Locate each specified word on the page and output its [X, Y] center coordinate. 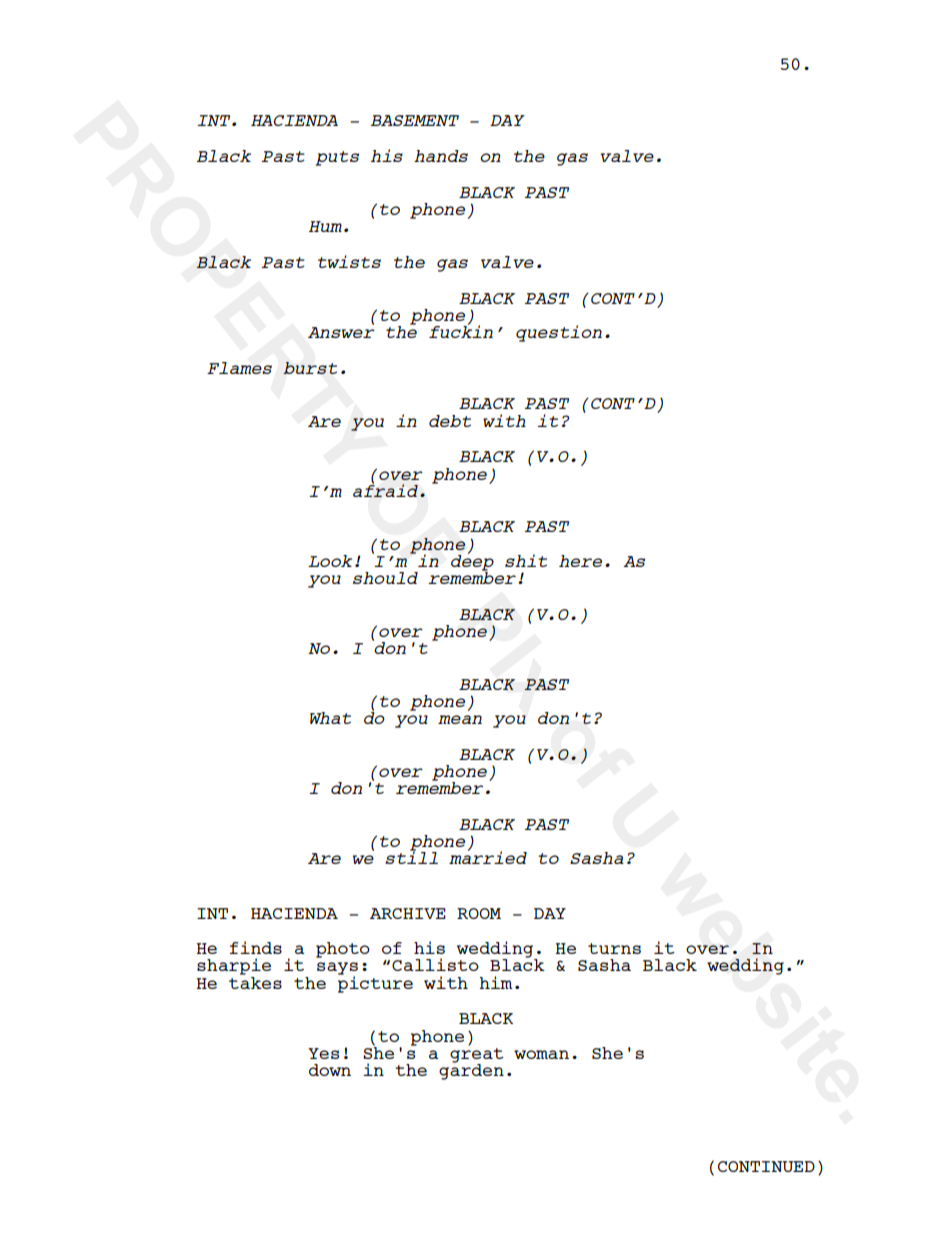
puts [337, 158]
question [559, 333]
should [385, 578]
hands [441, 156]
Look [330, 561]
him [495, 982]
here [580, 561]
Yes [323, 1053]
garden [471, 1070]
